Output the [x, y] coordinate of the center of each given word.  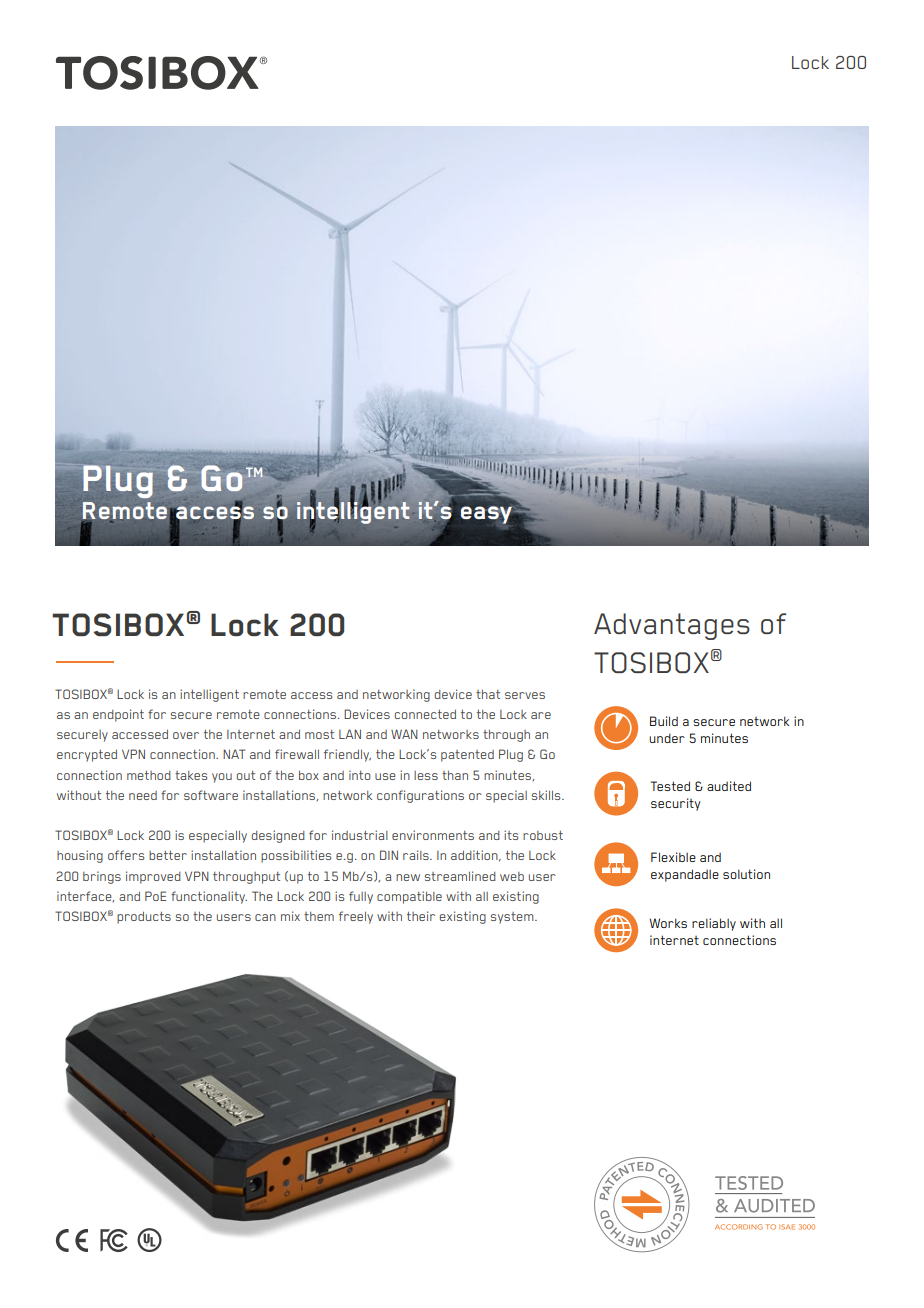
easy [488, 515]
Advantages [672, 626]
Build [664, 721]
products [144, 918]
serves [525, 695]
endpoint [118, 715]
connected [425, 714]
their [421, 916]
